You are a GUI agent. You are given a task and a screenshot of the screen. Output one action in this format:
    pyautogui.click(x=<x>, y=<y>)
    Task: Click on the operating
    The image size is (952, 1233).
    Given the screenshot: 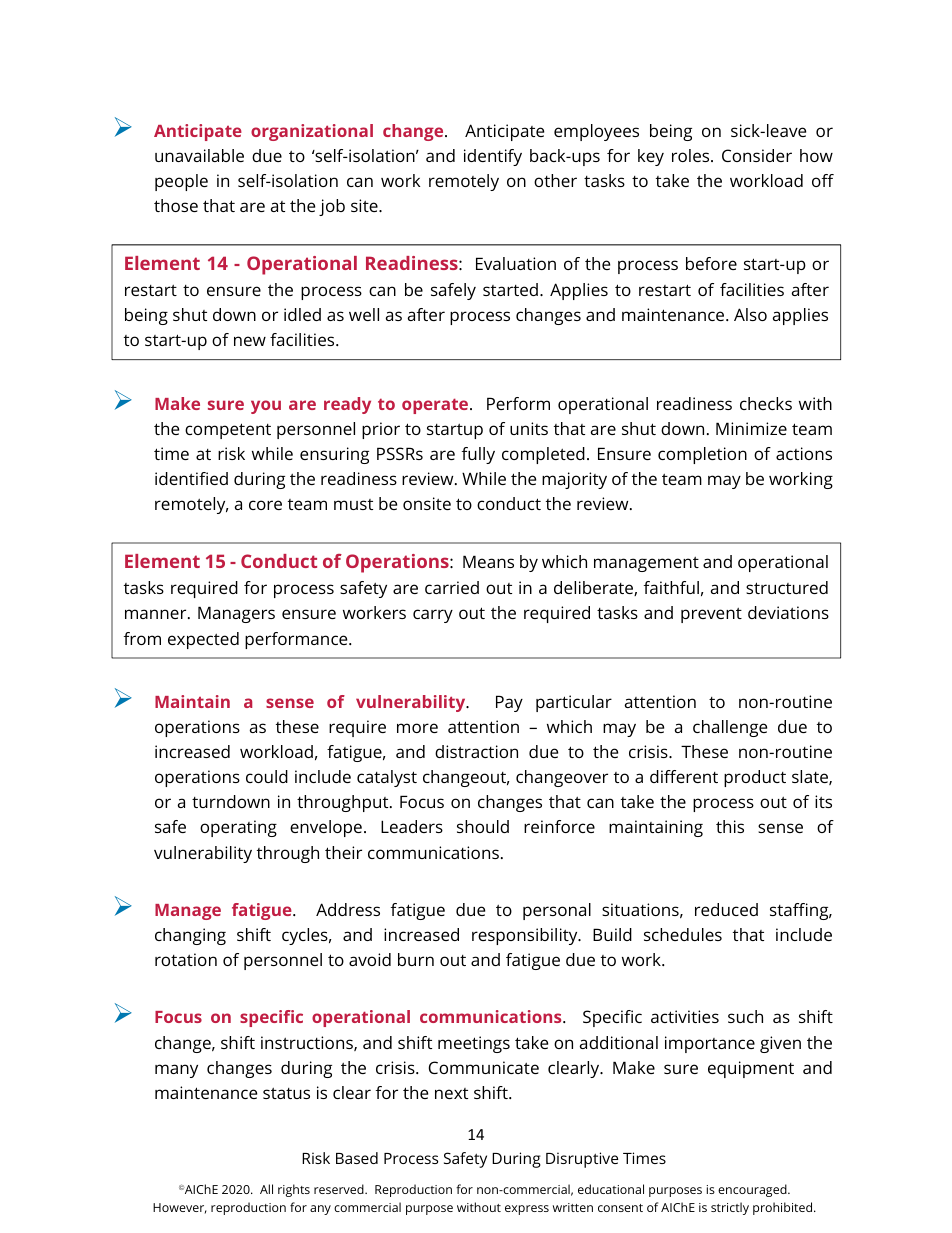 What is the action you would take?
    pyautogui.click(x=238, y=828)
